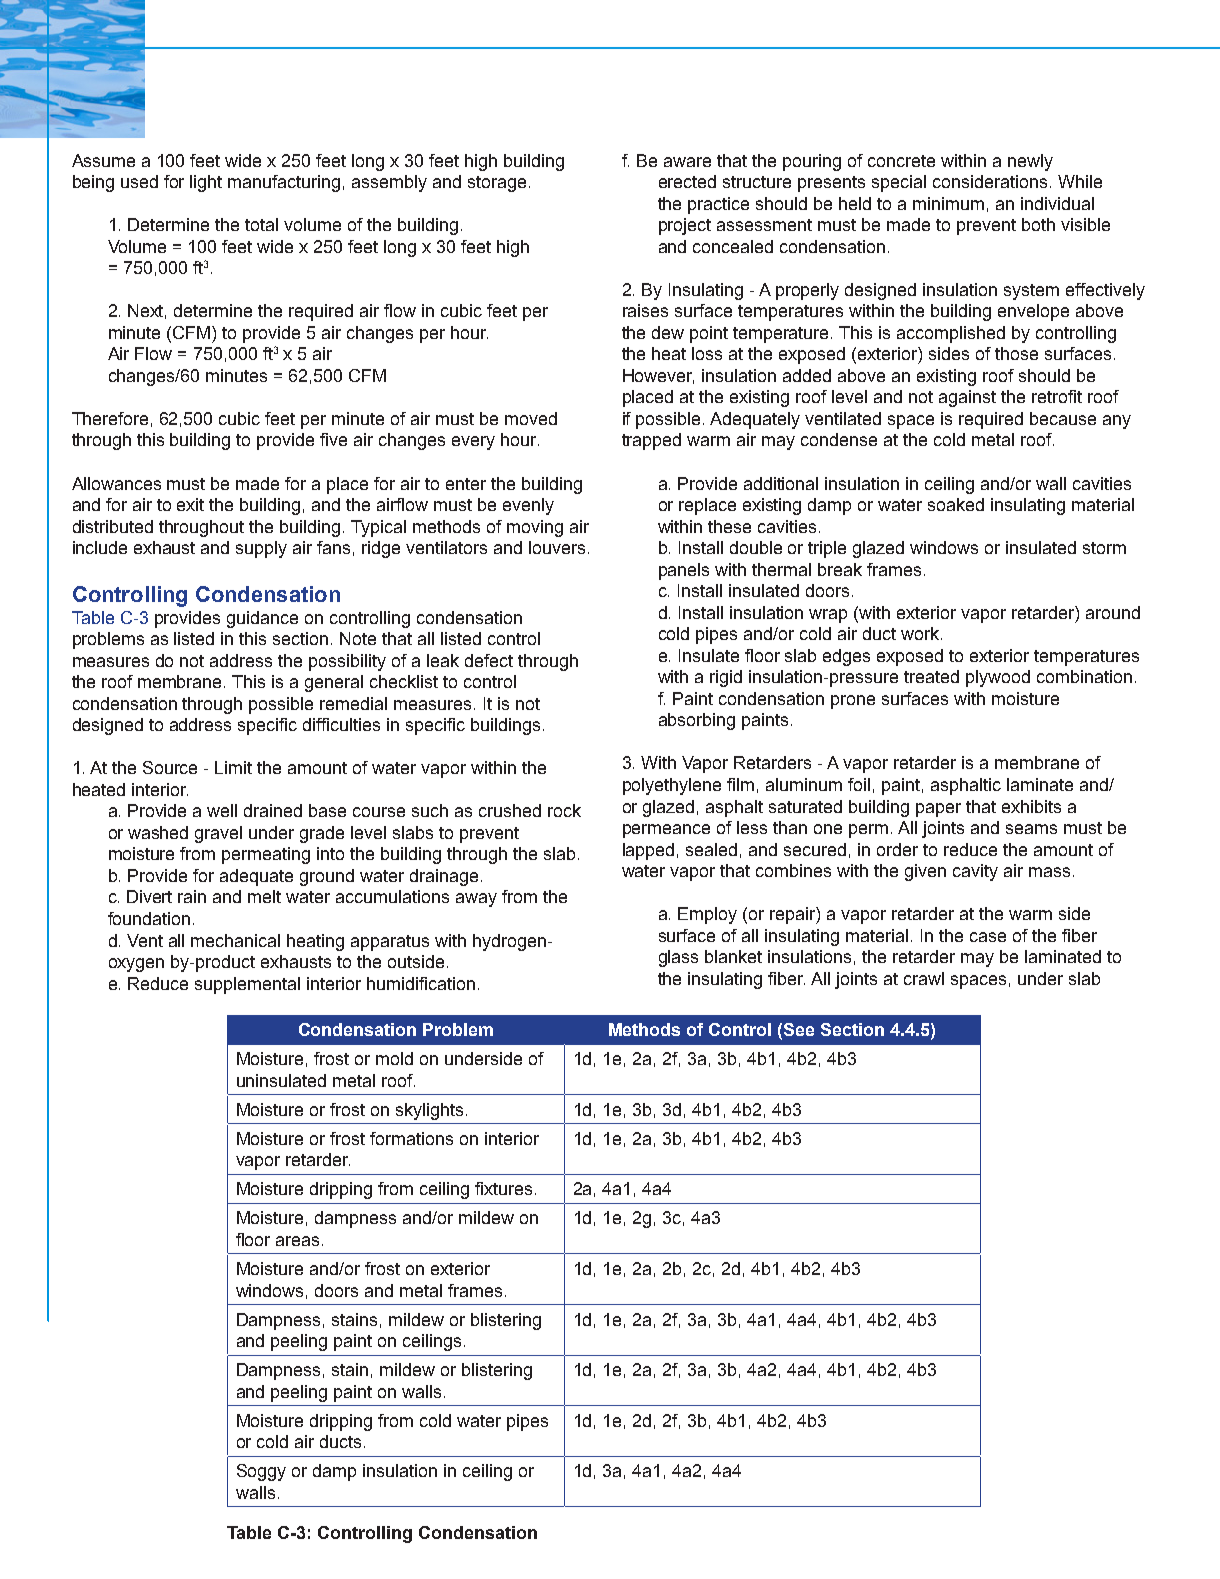  I want to click on total, so click(261, 224).
